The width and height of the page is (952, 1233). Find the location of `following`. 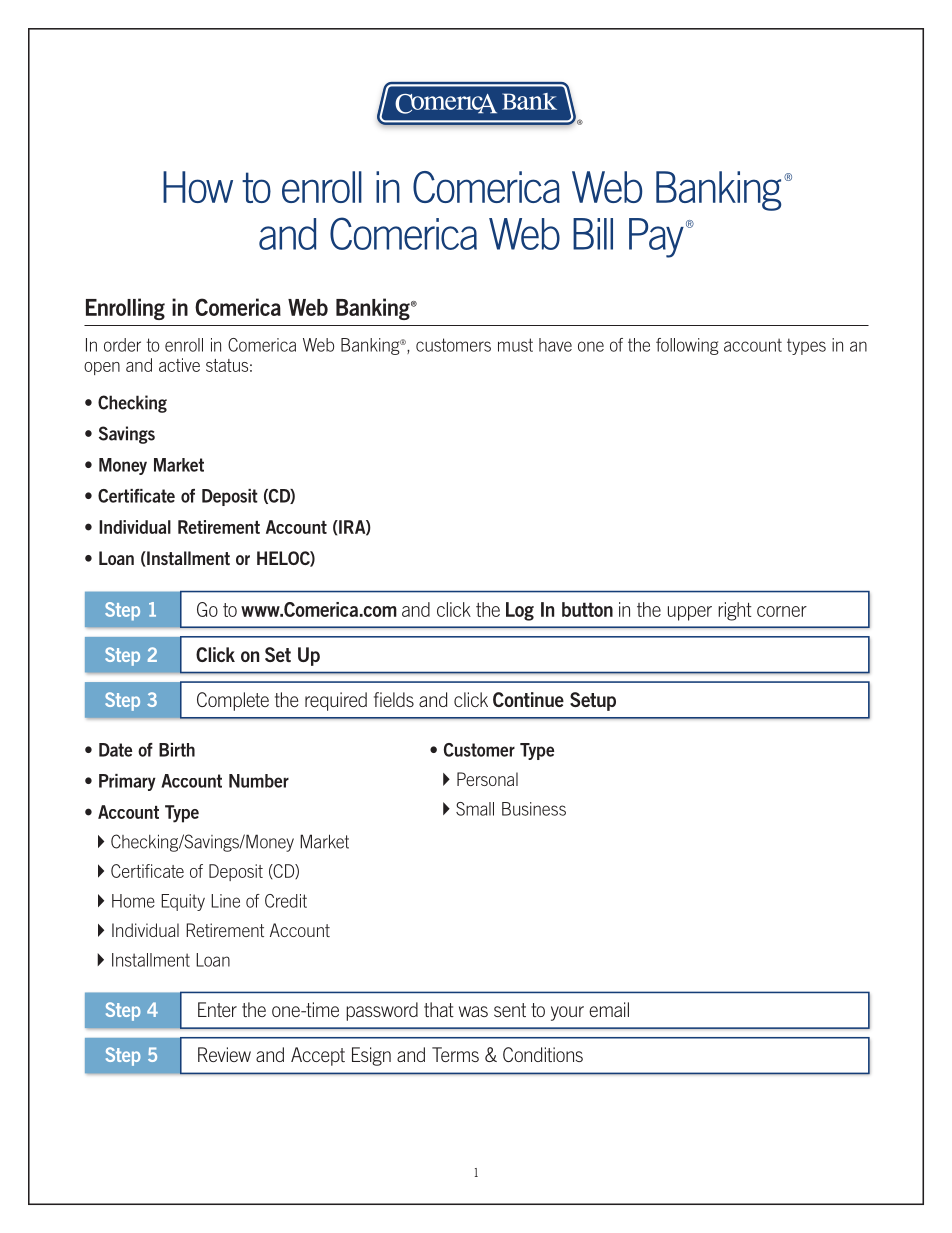

following is located at coordinates (687, 346).
